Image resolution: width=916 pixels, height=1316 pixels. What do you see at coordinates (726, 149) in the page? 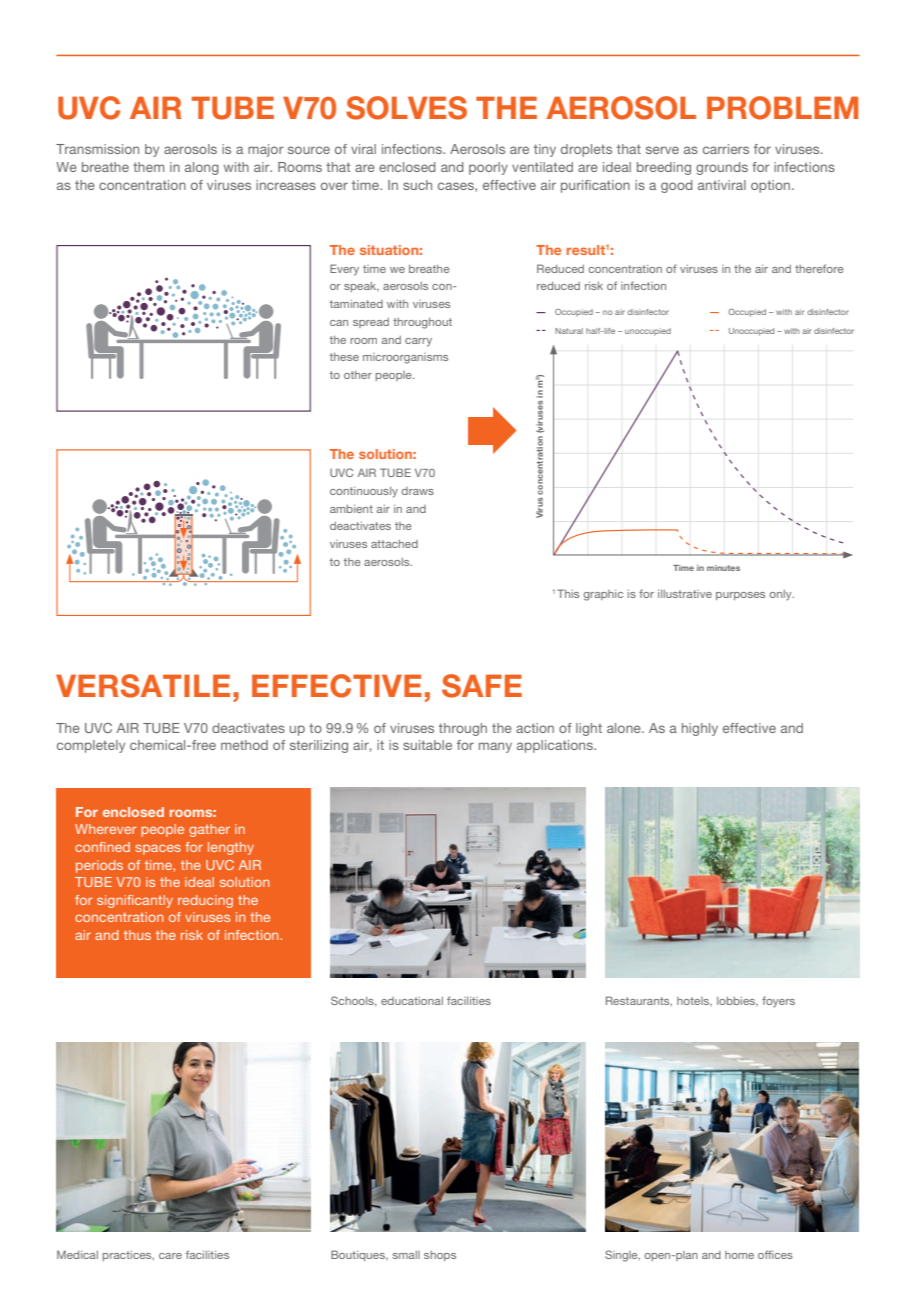
I see `carriers` at bounding box center [726, 149].
